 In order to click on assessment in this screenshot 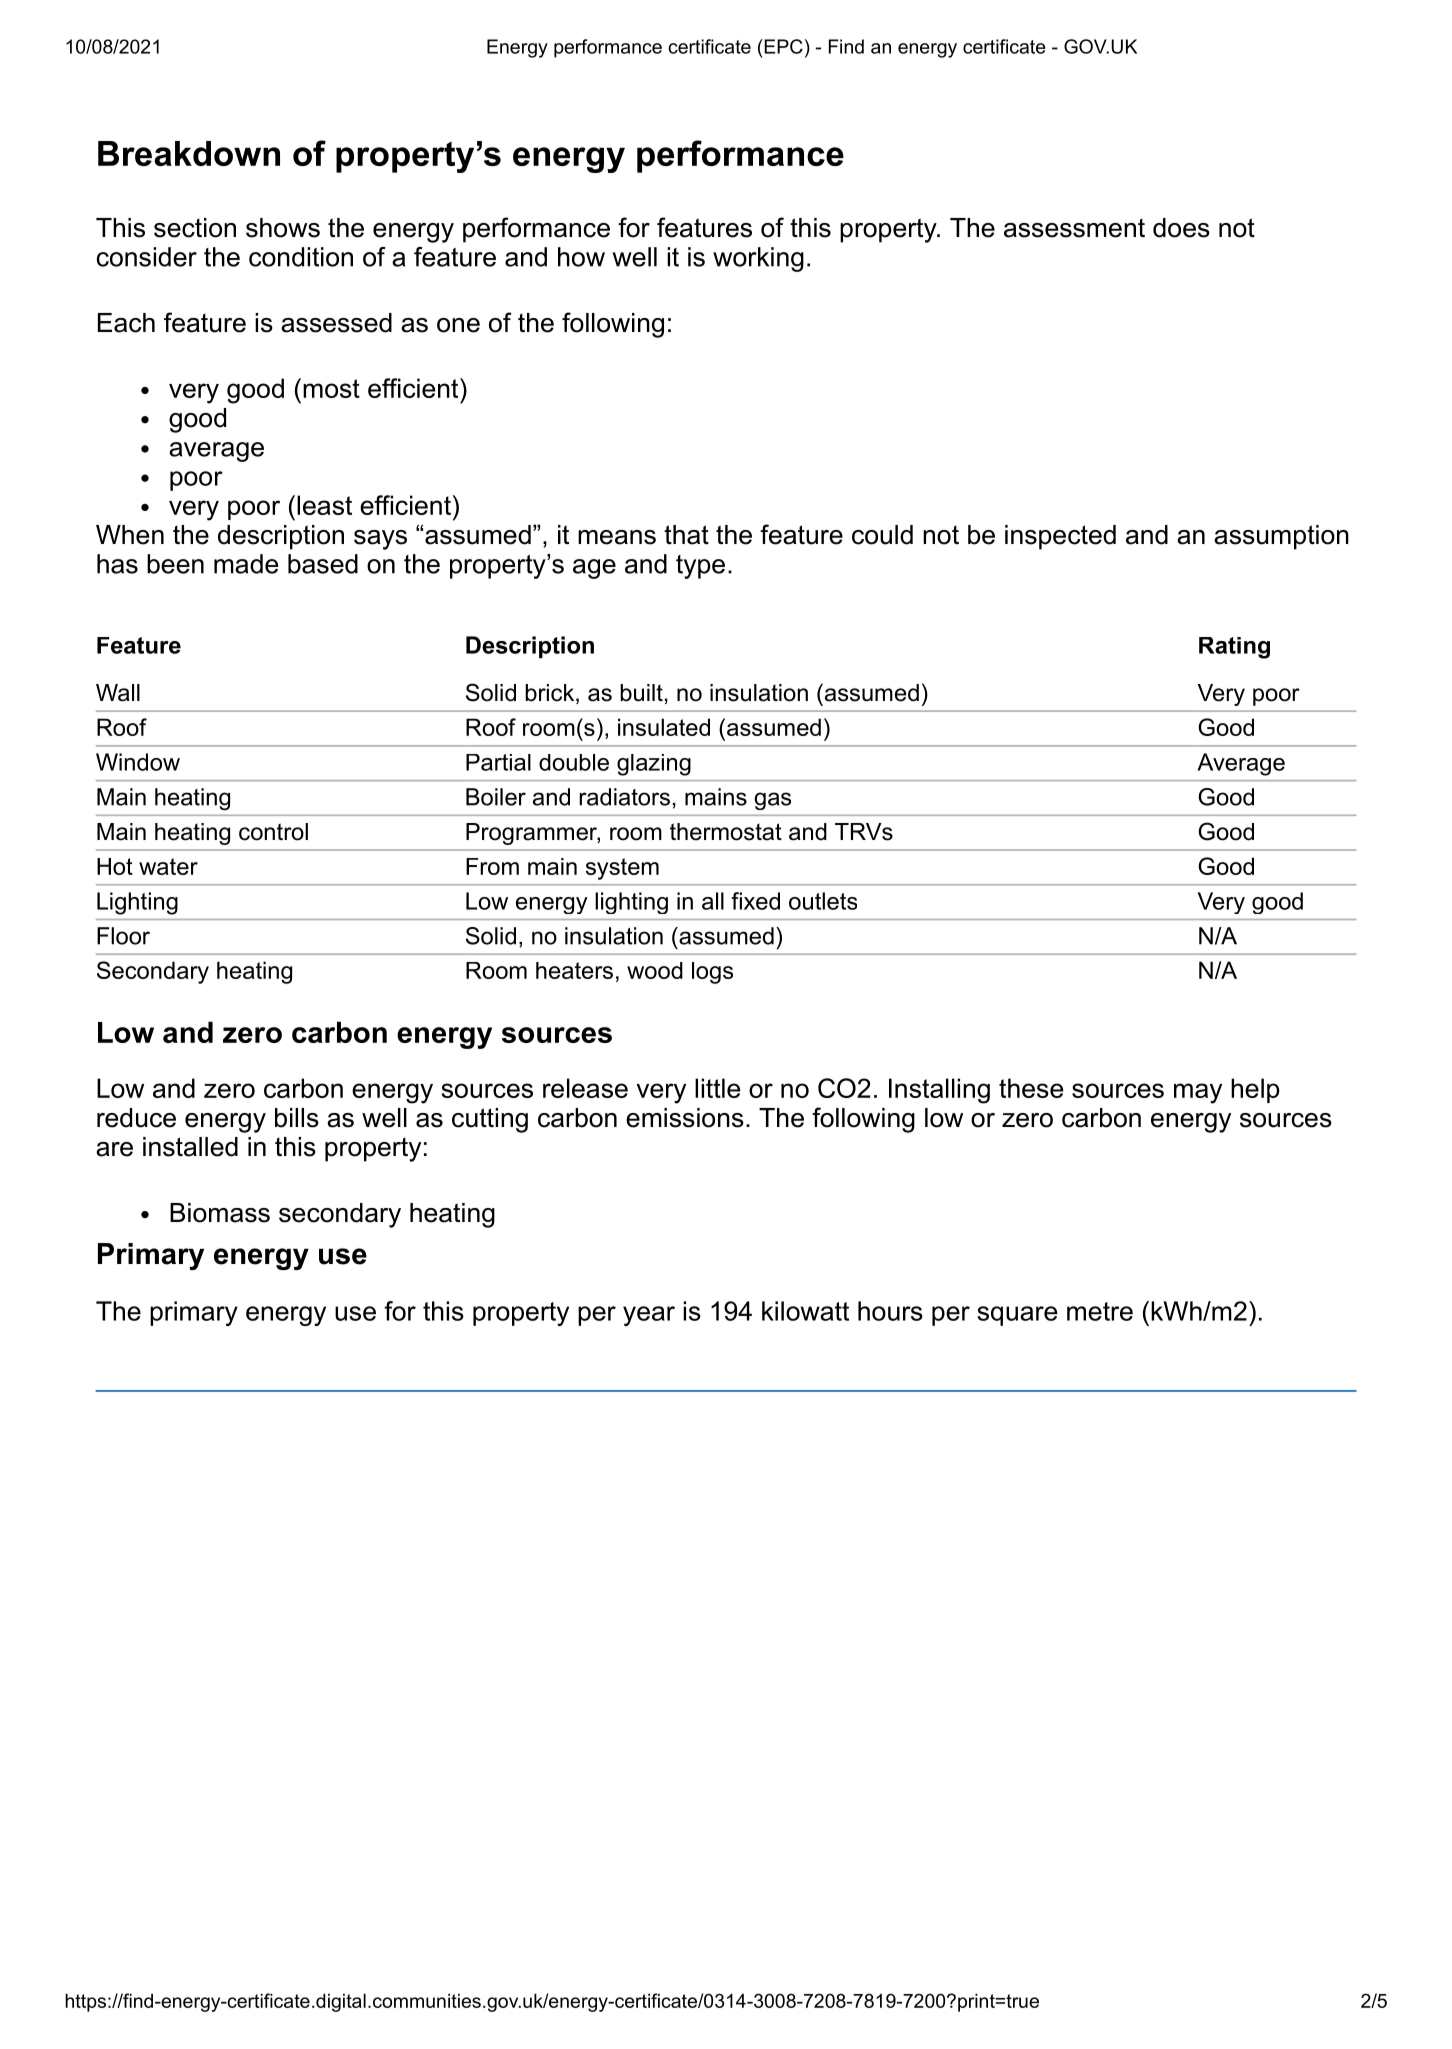, I will do `click(1074, 228)`.
